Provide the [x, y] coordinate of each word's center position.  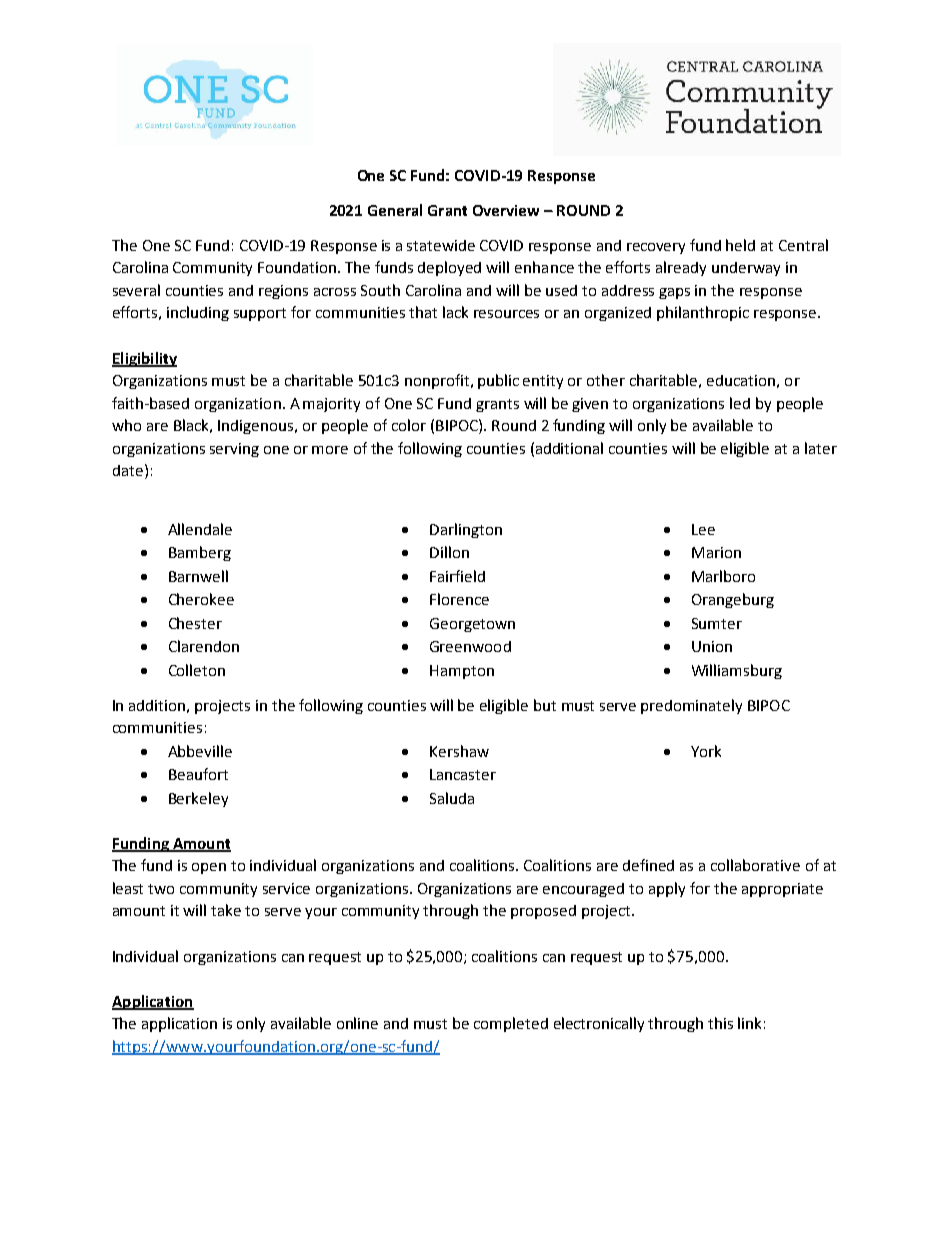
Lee [703, 529]
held [740, 245]
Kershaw [459, 751]
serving [234, 450]
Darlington [466, 530]
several [136, 290]
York [706, 751]
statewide [441, 245]
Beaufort [198, 774]
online [357, 1023]
